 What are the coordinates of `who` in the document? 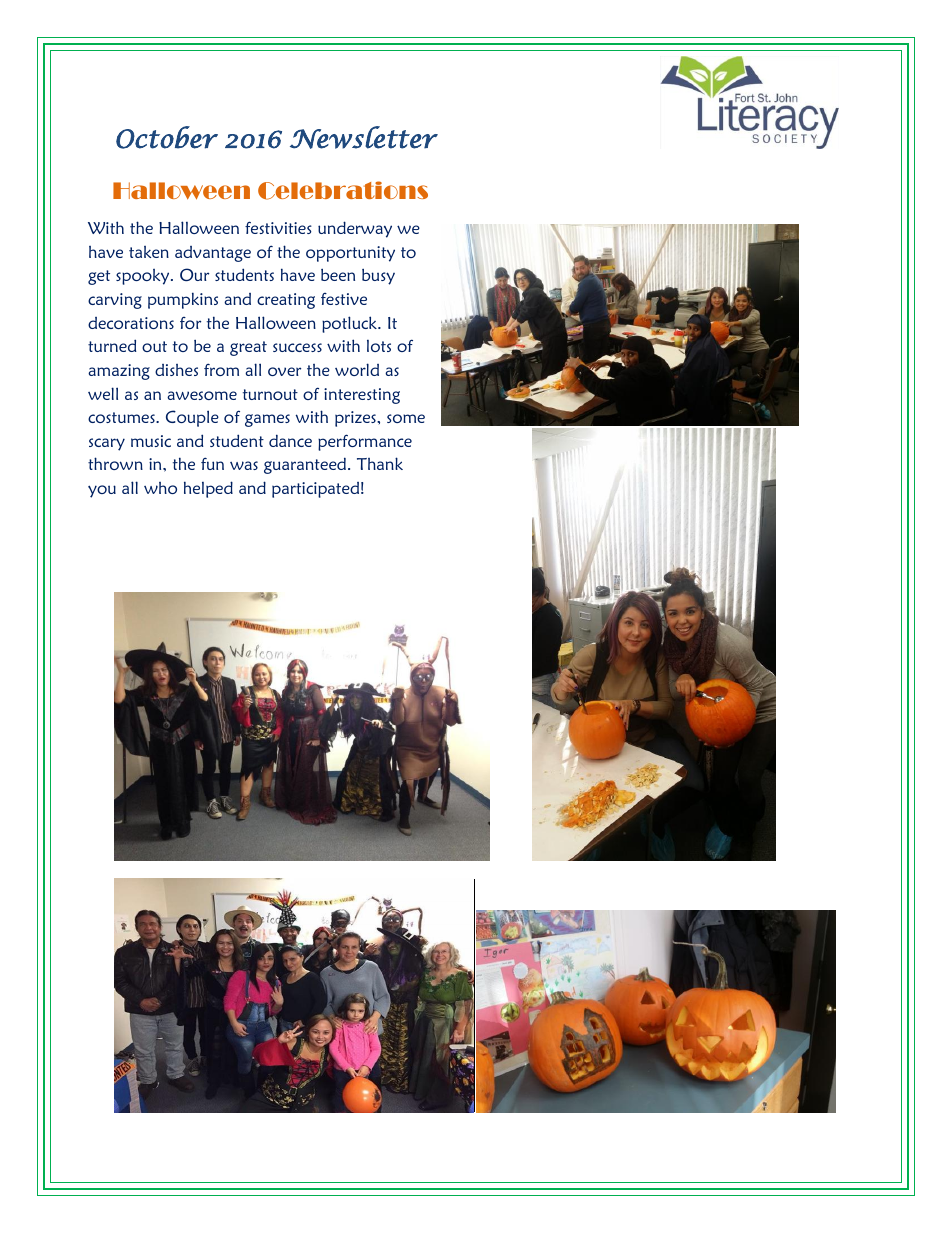 It's located at (160, 488).
